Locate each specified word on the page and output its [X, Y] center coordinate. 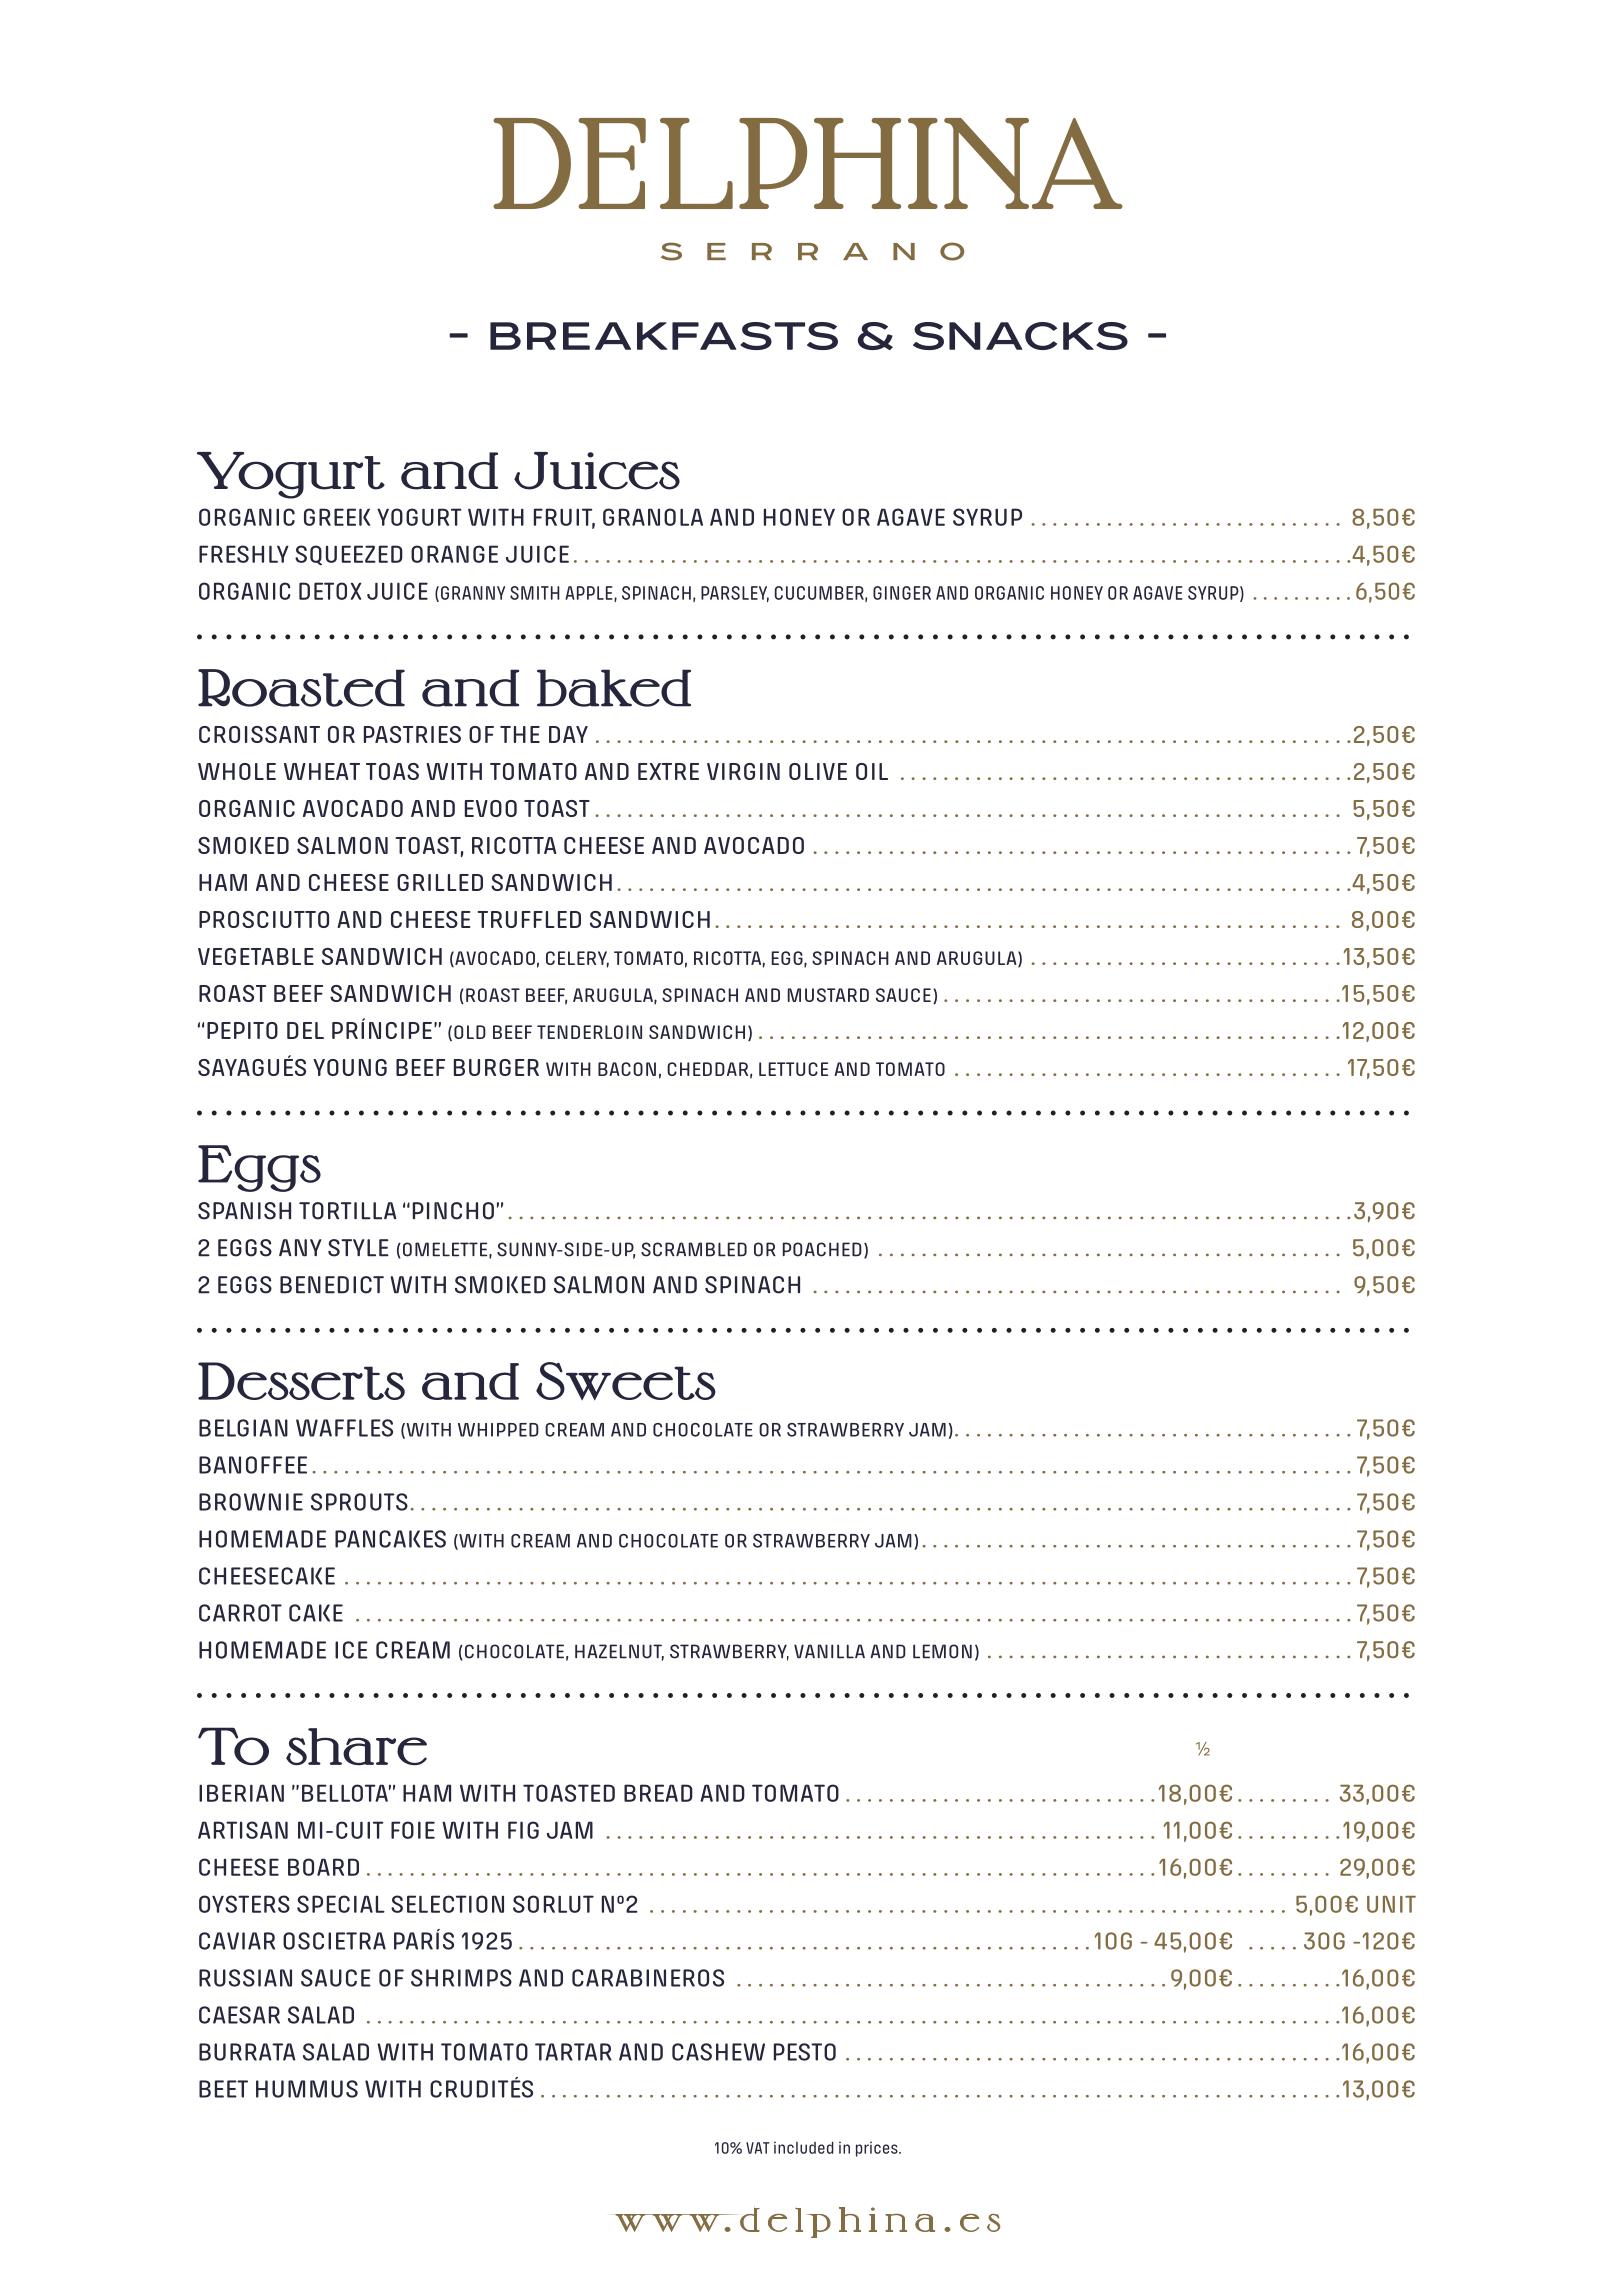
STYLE [358, 1248]
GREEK [337, 517]
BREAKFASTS [664, 336]
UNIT [1391, 1904]
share [356, 1746]
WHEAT [322, 771]
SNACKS [1020, 336]
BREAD [658, 1793]
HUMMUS [307, 2089]
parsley [735, 594]
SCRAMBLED [694, 1249]
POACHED [822, 1249]
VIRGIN [743, 771]
